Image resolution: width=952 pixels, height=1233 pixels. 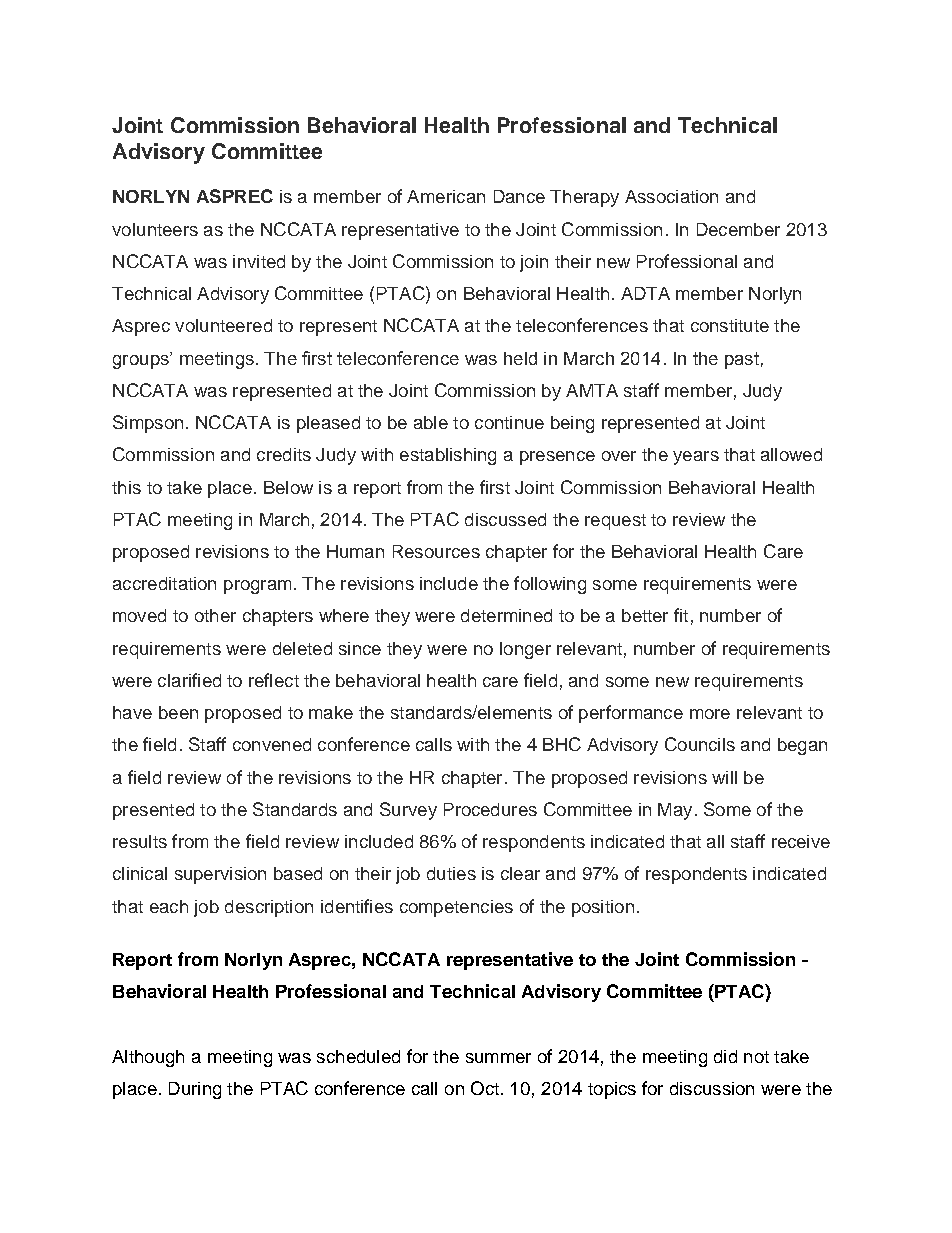 I want to click on volunteers, so click(x=155, y=229).
